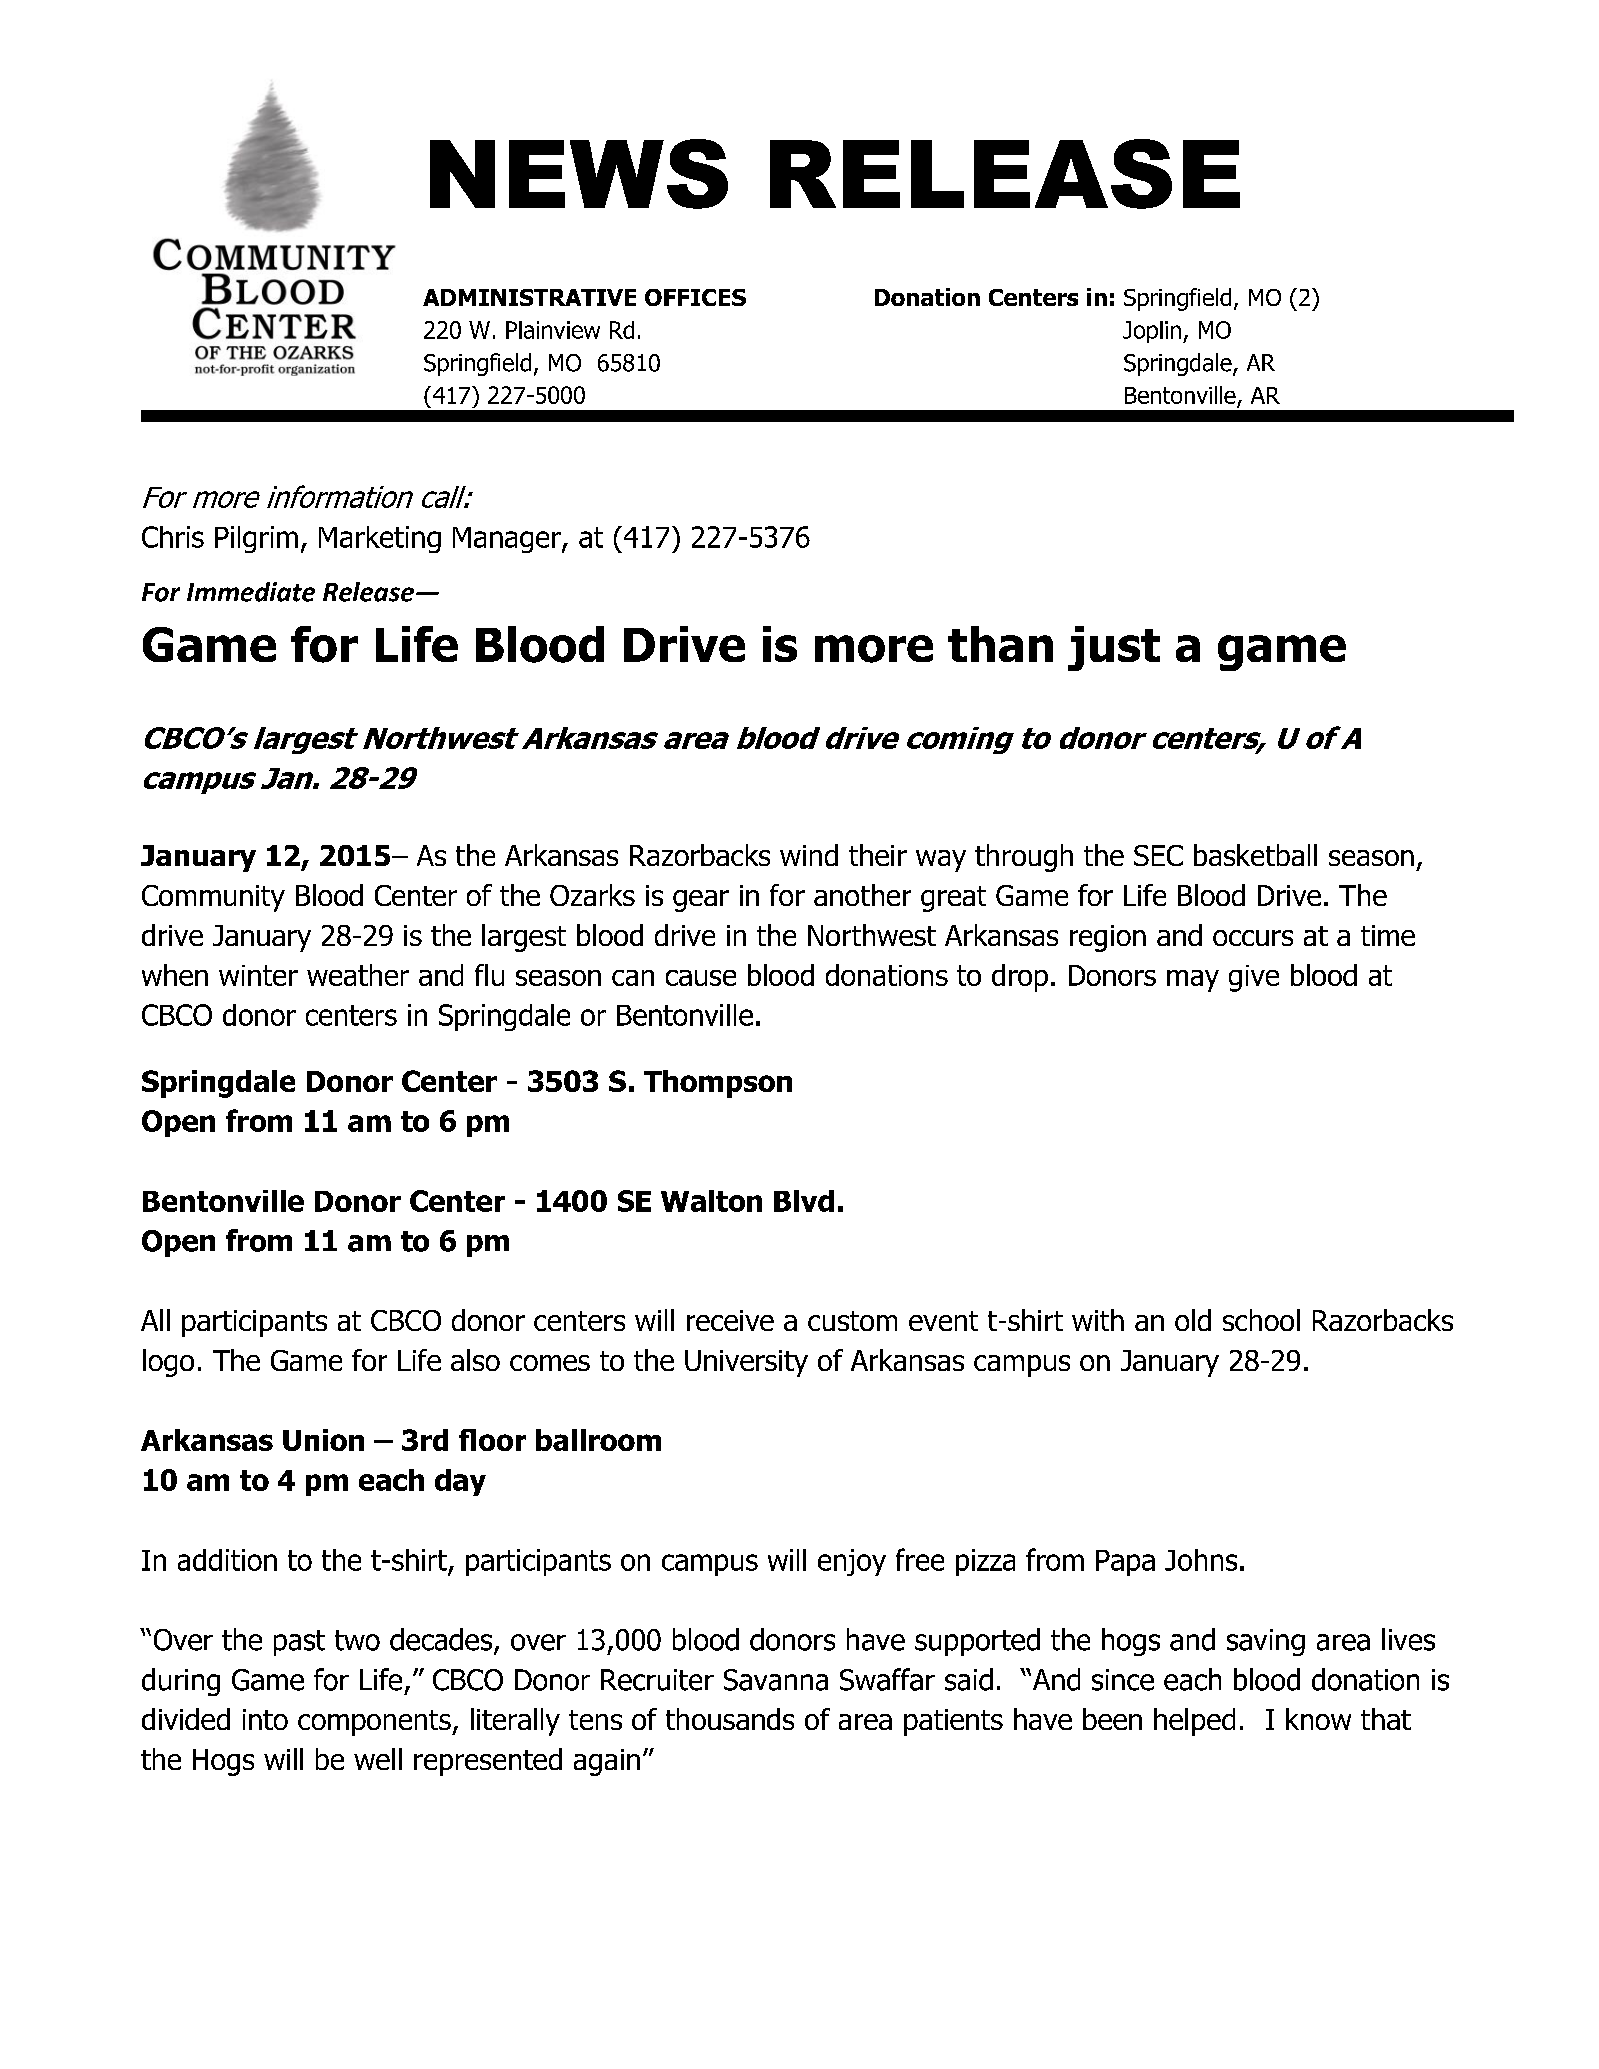 Image resolution: width=1599 pixels, height=2069 pixels. Describe the element at coordinates (1114, 648) in the screenshot. I see `just` at that location.
